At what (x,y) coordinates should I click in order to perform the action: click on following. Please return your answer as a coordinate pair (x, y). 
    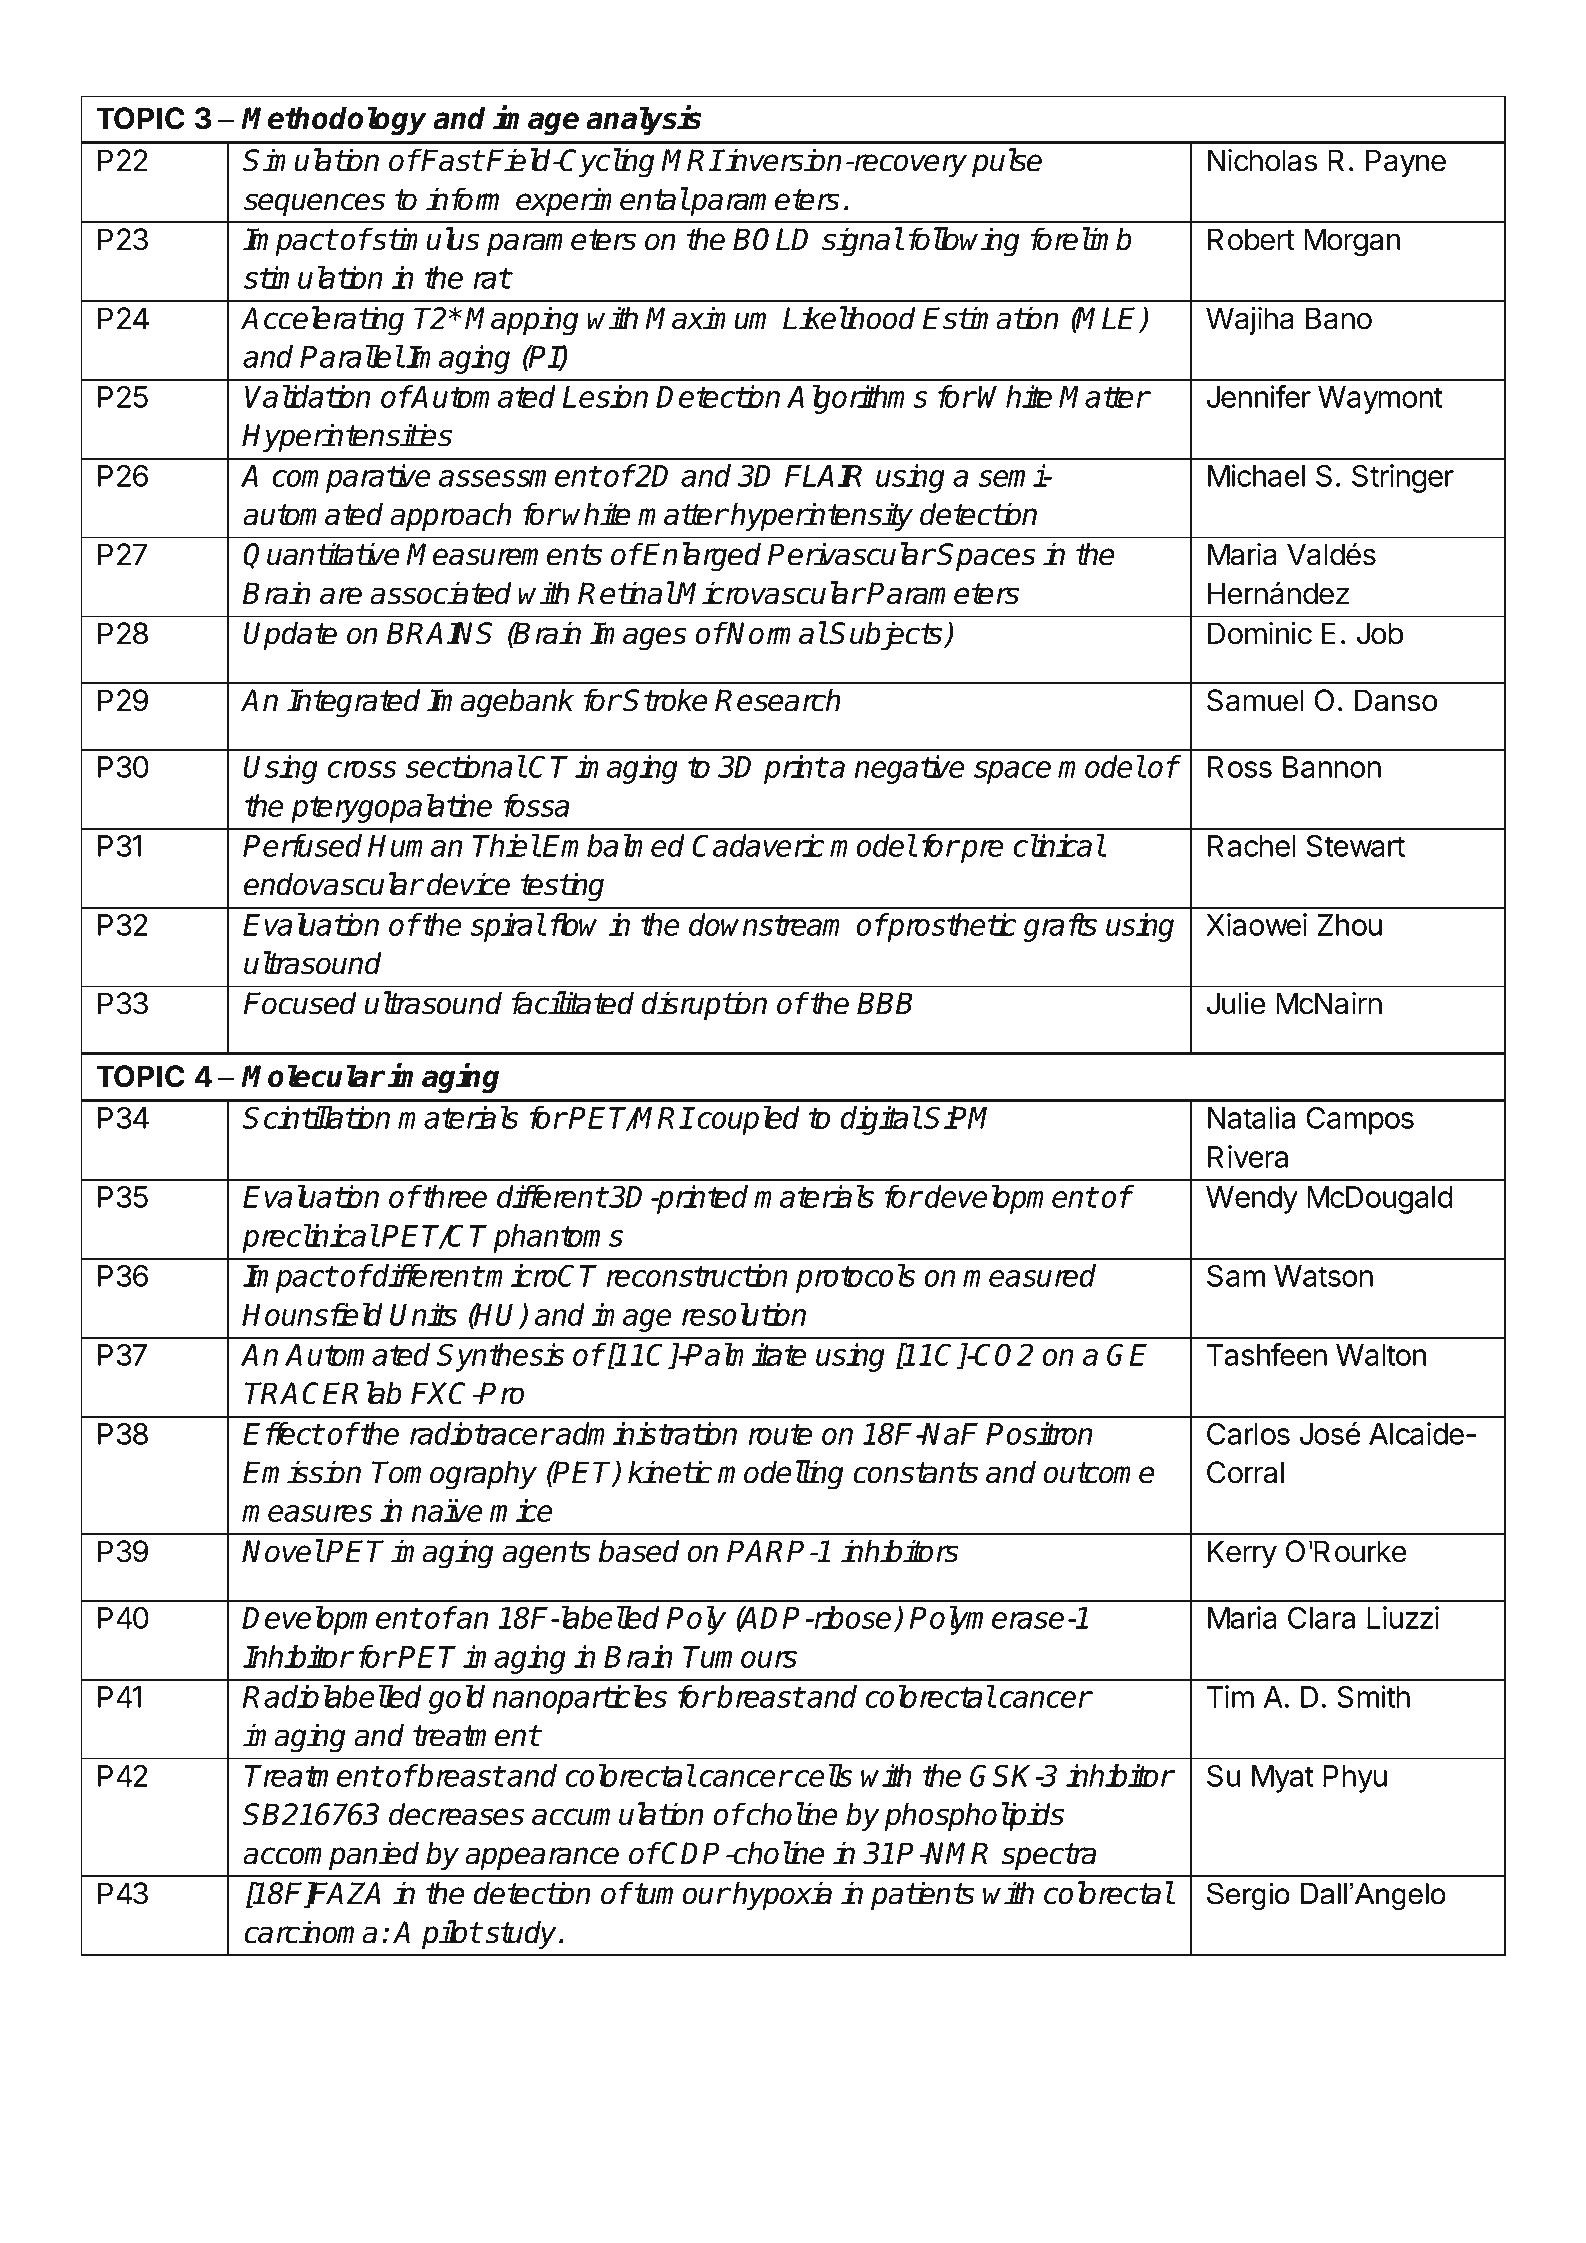
    Looking at the image, I should click on (964, 242).
